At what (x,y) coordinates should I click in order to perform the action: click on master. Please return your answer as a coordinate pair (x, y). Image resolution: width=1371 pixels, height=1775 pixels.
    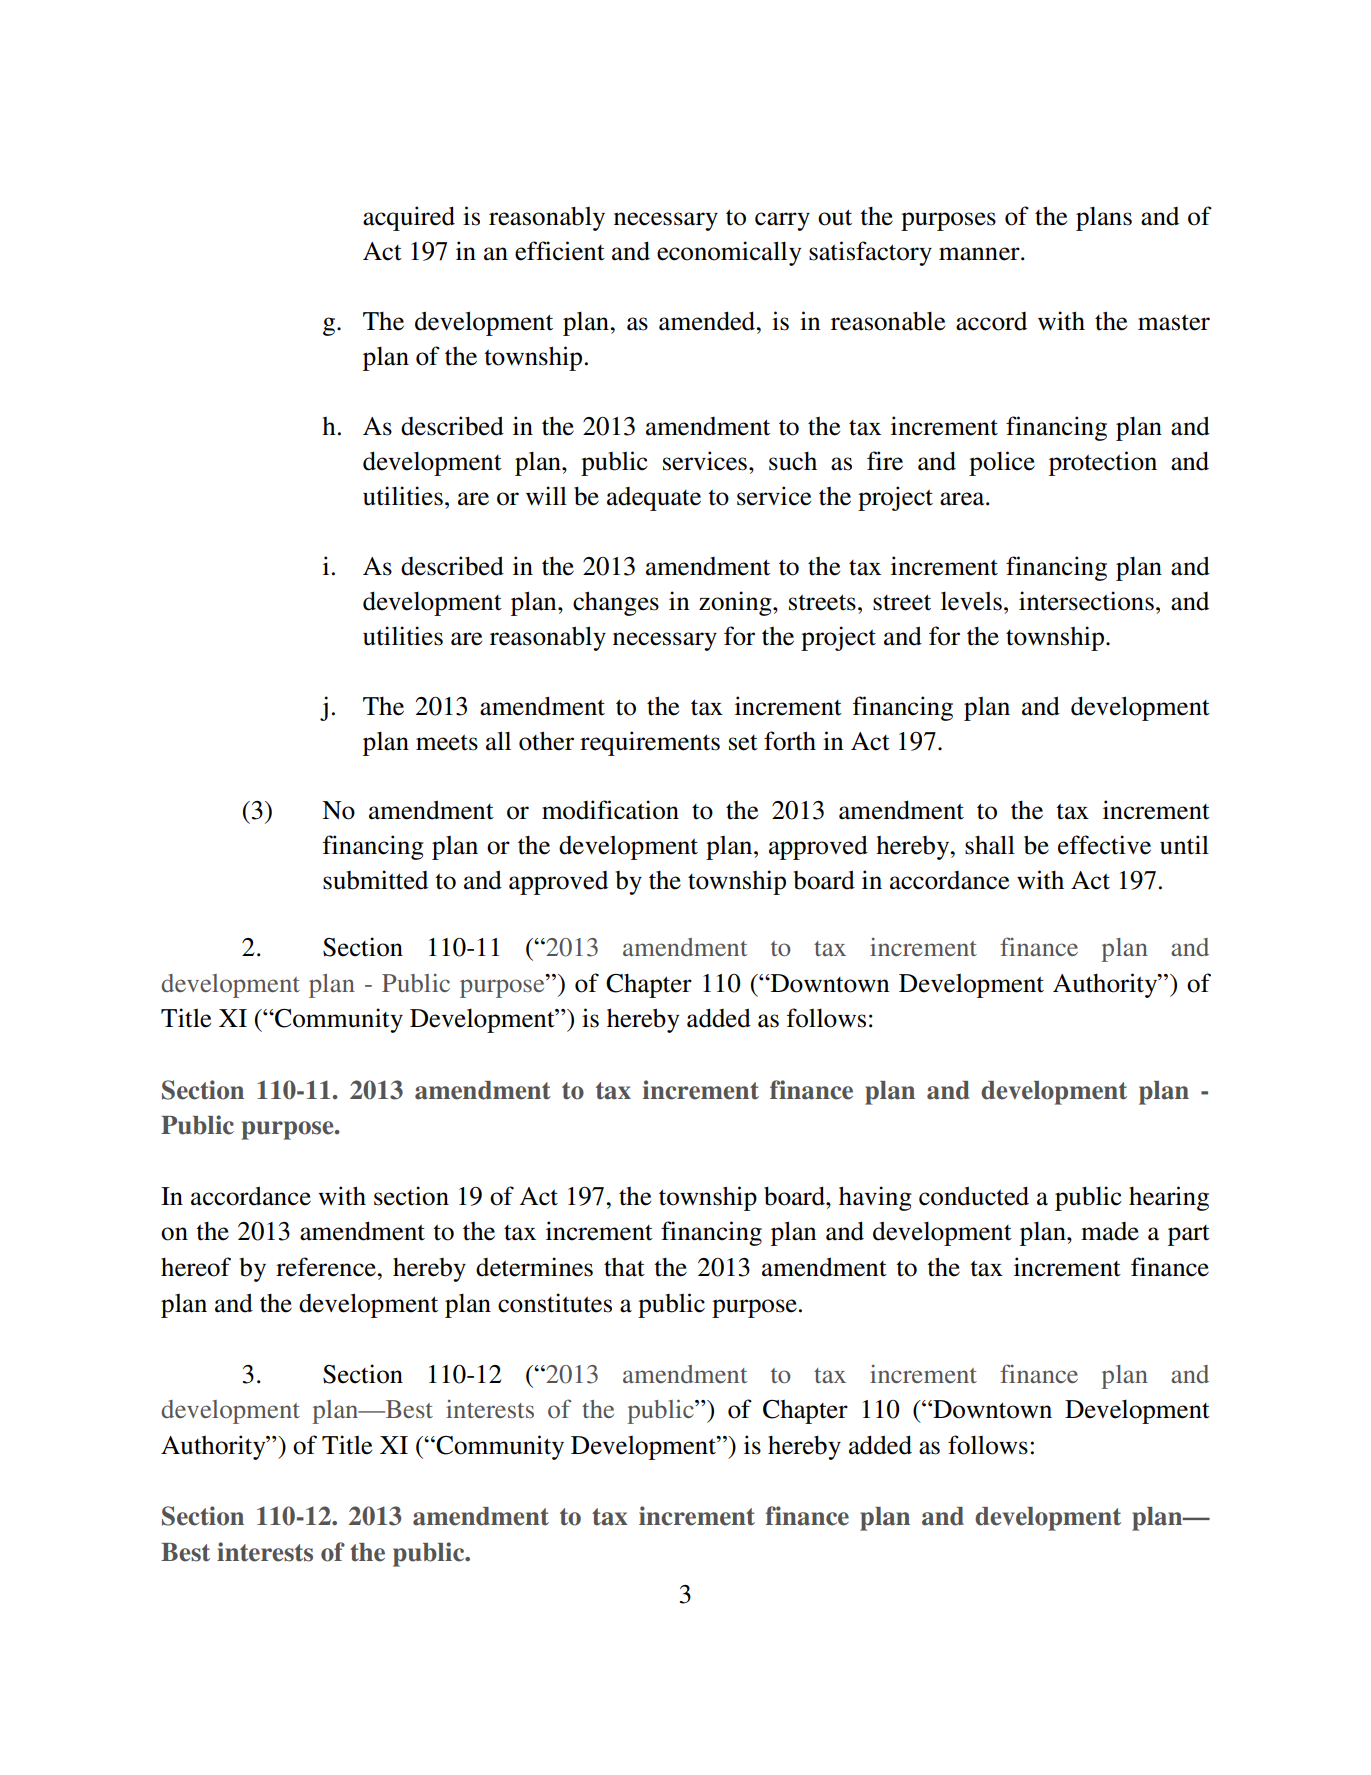
    Looking at the image, I should click on (1174, 323).
